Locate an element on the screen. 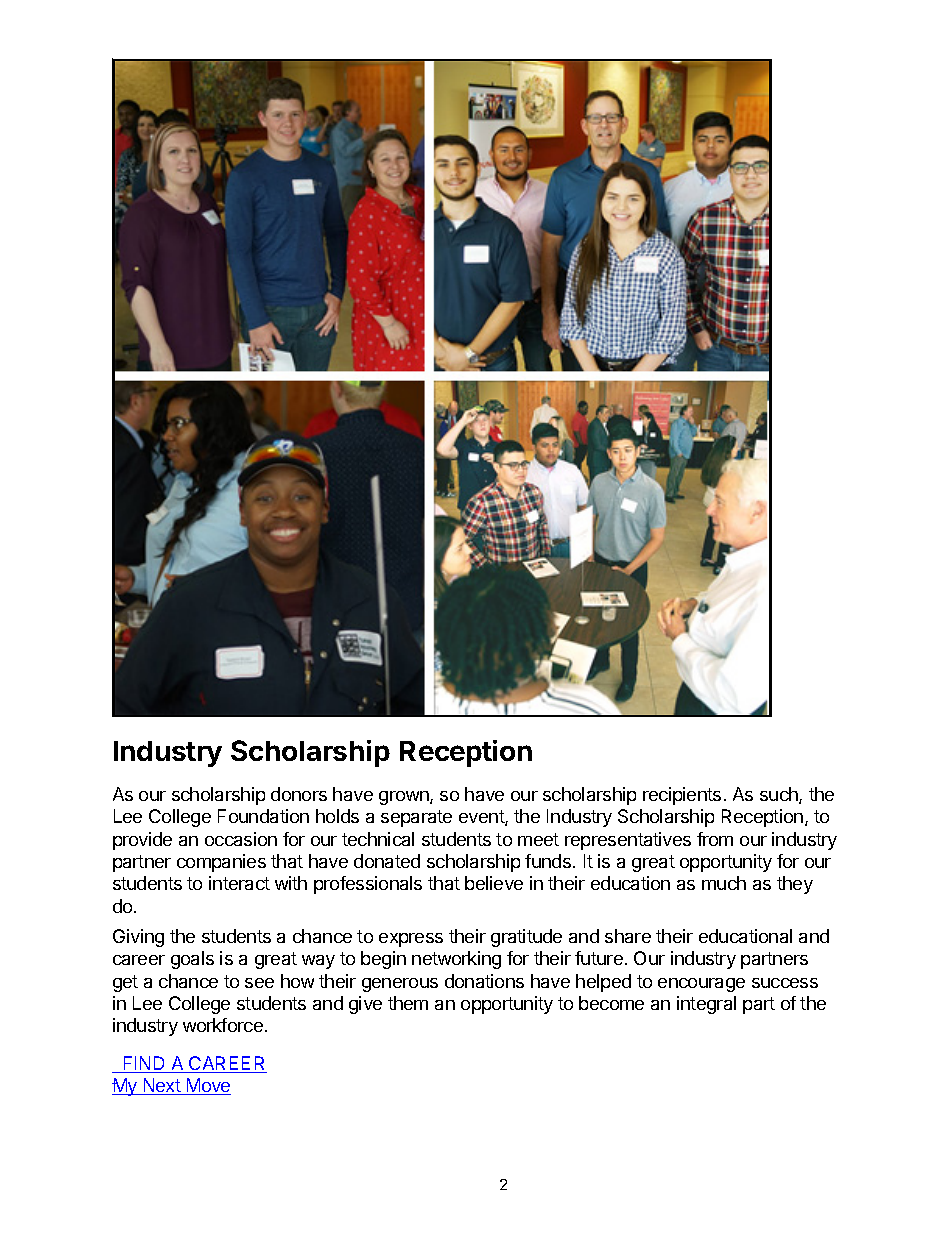 The image size is (952, 1233). Foundation is located at coordinates (263, 816).
